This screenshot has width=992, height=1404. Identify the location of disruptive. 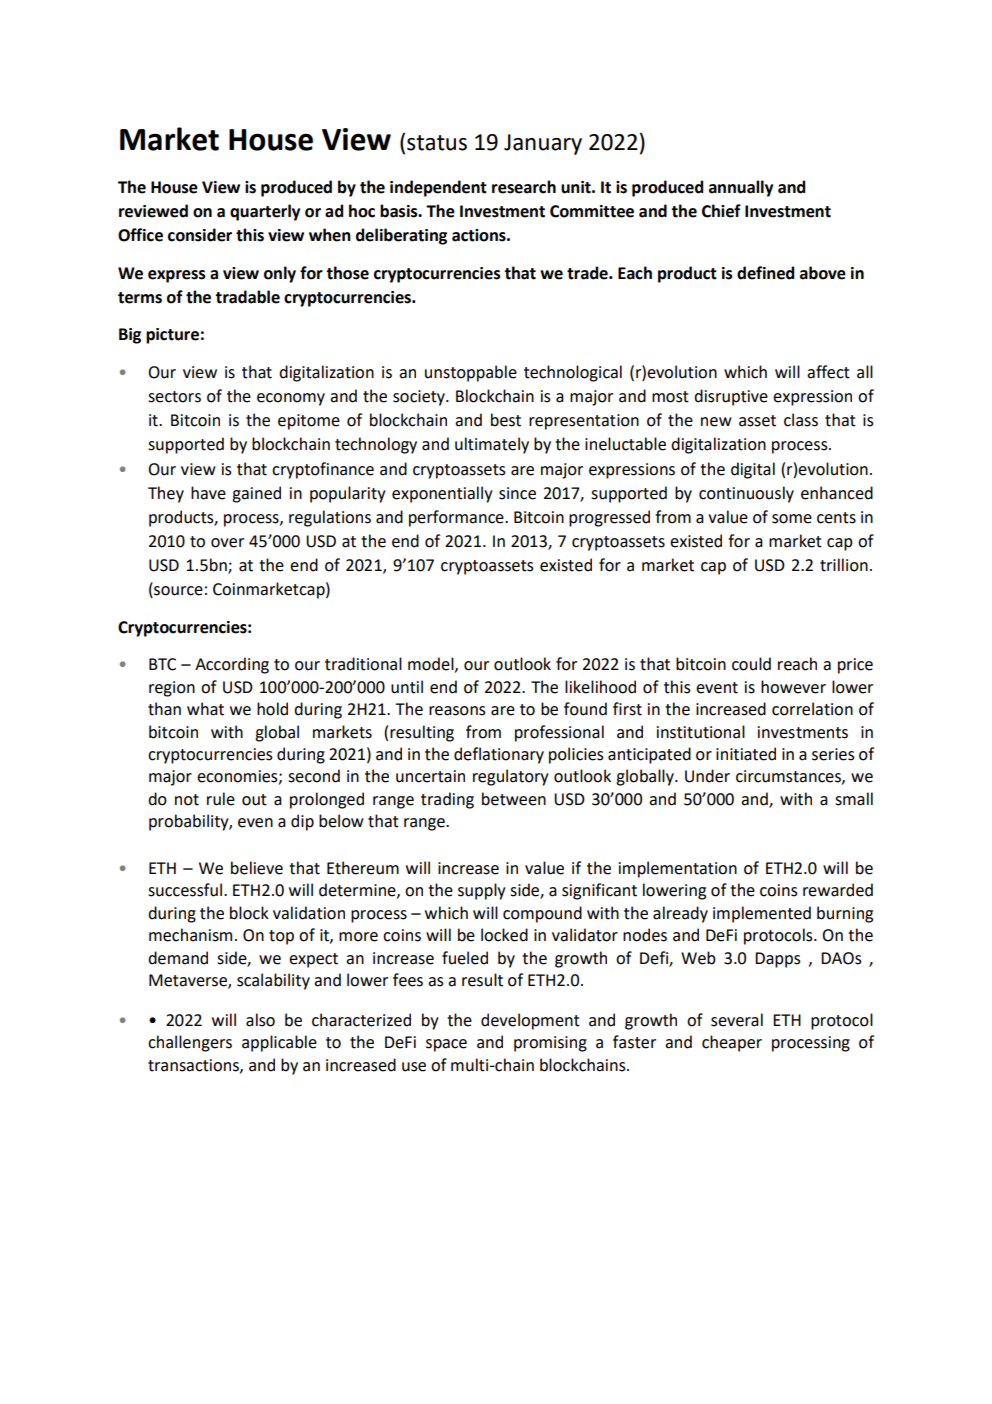
(731, 397).
